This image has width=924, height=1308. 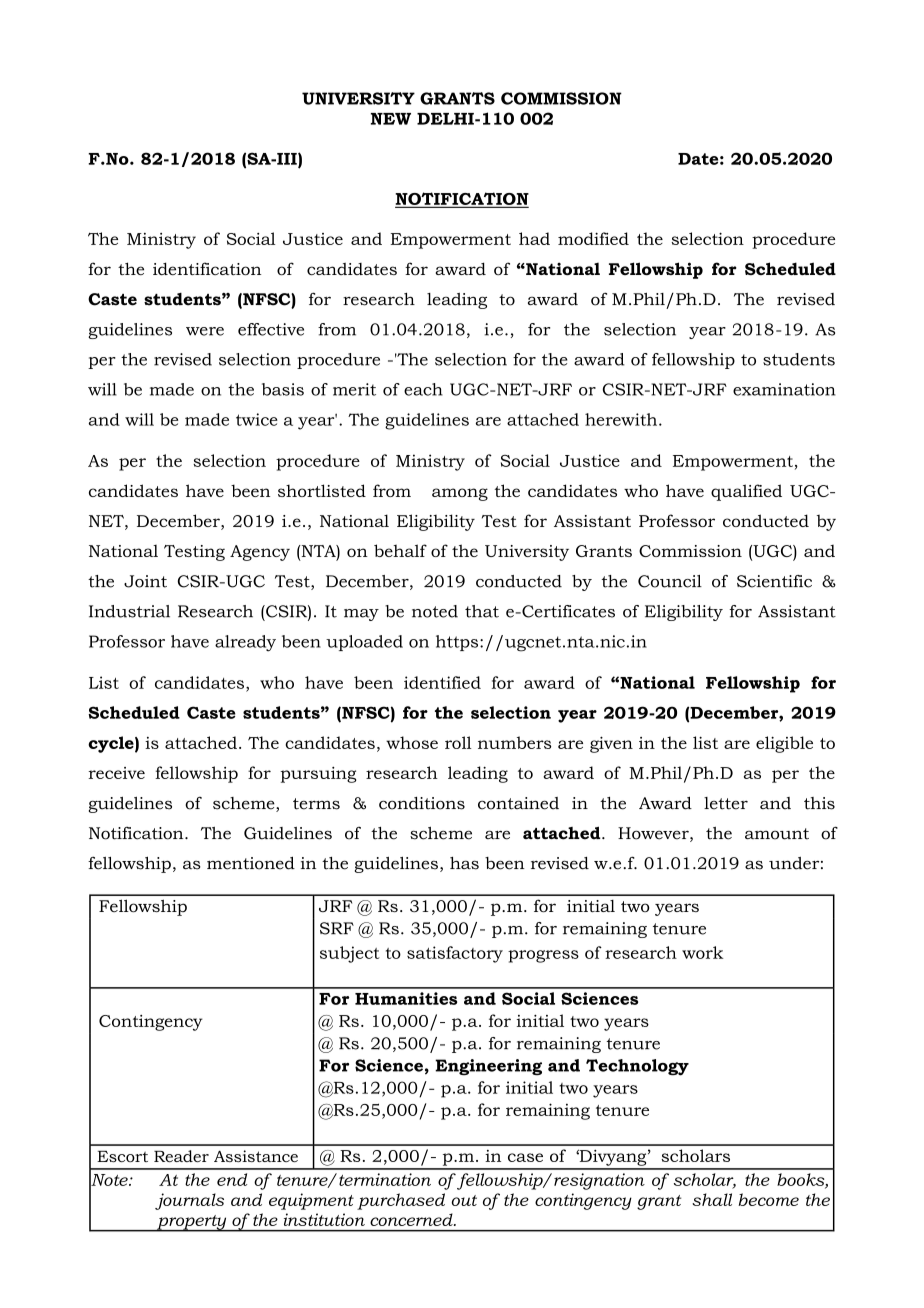 What do you see at coordinates (746, 492) in the image?
I see `qualified` at bounding box center [746, 492].
